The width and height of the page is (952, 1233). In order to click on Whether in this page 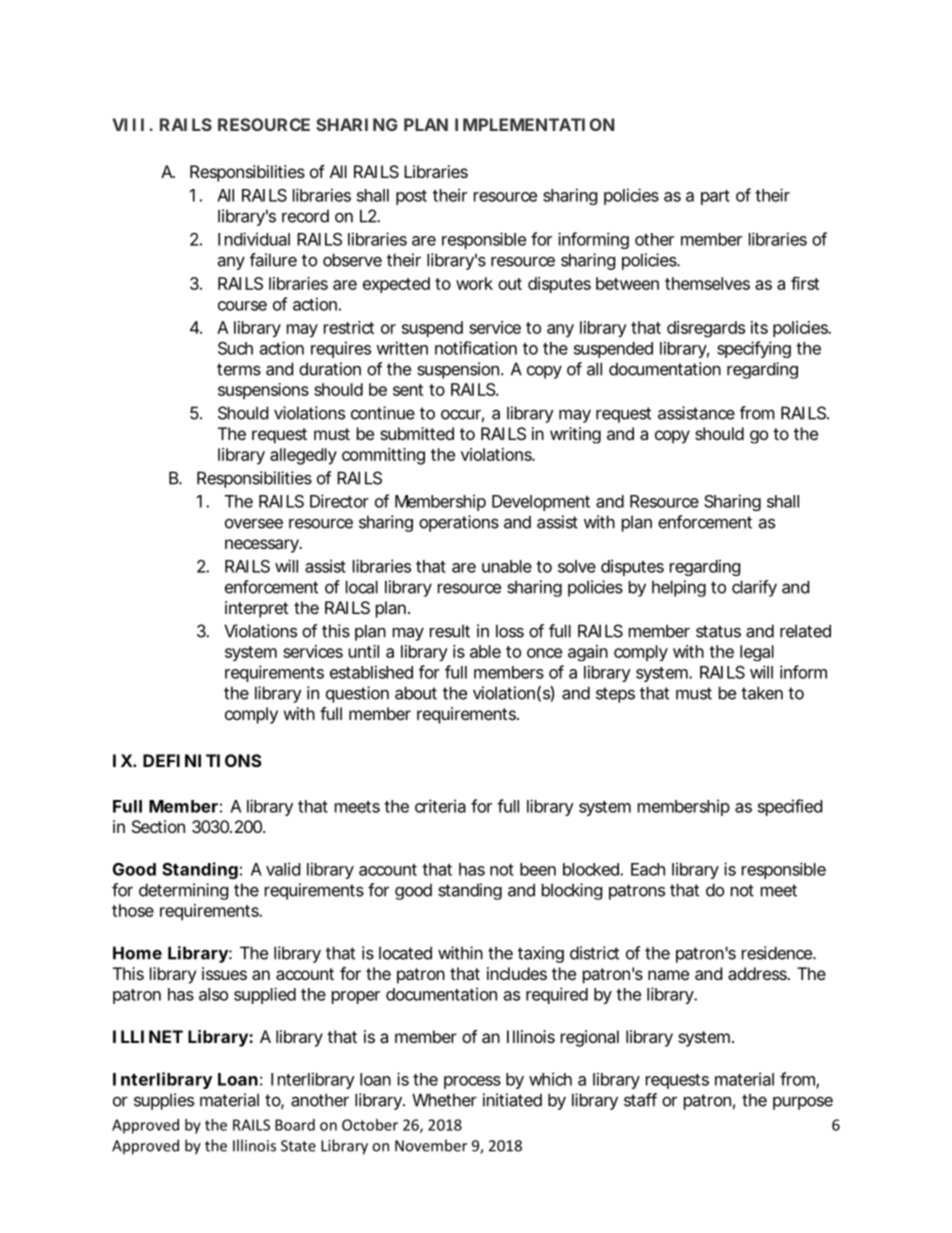, I will do `click(444, 1100)`.
